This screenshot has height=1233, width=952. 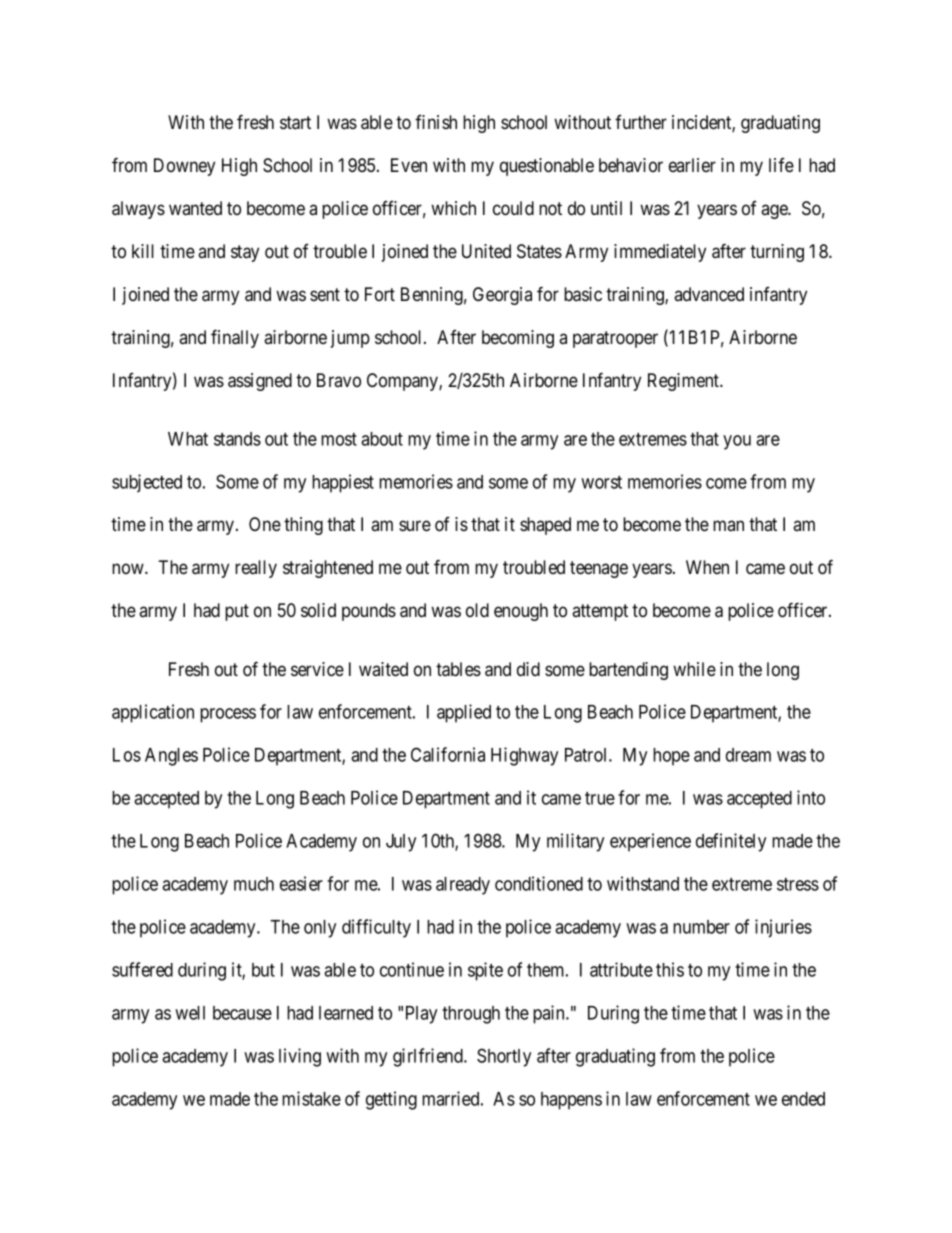 What do you see at coordinates (436, 122) in the screenshot?
I see `finish` at bounding box center [436, 122].
